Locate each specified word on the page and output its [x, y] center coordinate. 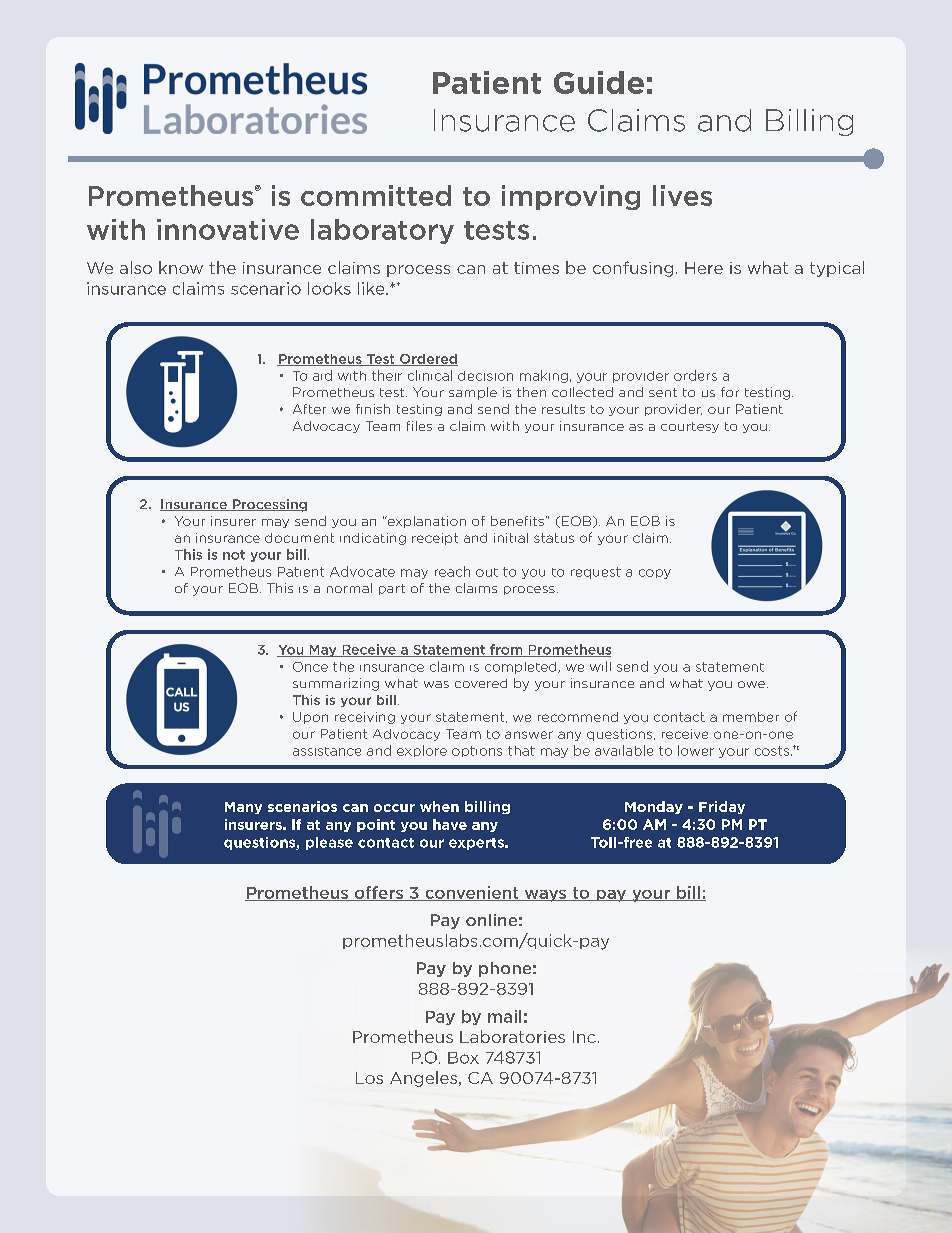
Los [369, 1078]
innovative [228, 229]
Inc [584, 1037]
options [477, 751]
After [309, 409]
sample [473, 393]
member [751, 717]
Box [463, 1058]
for [730, 392]
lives [682, 195]
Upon [310, 718]
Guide [599, 82]
